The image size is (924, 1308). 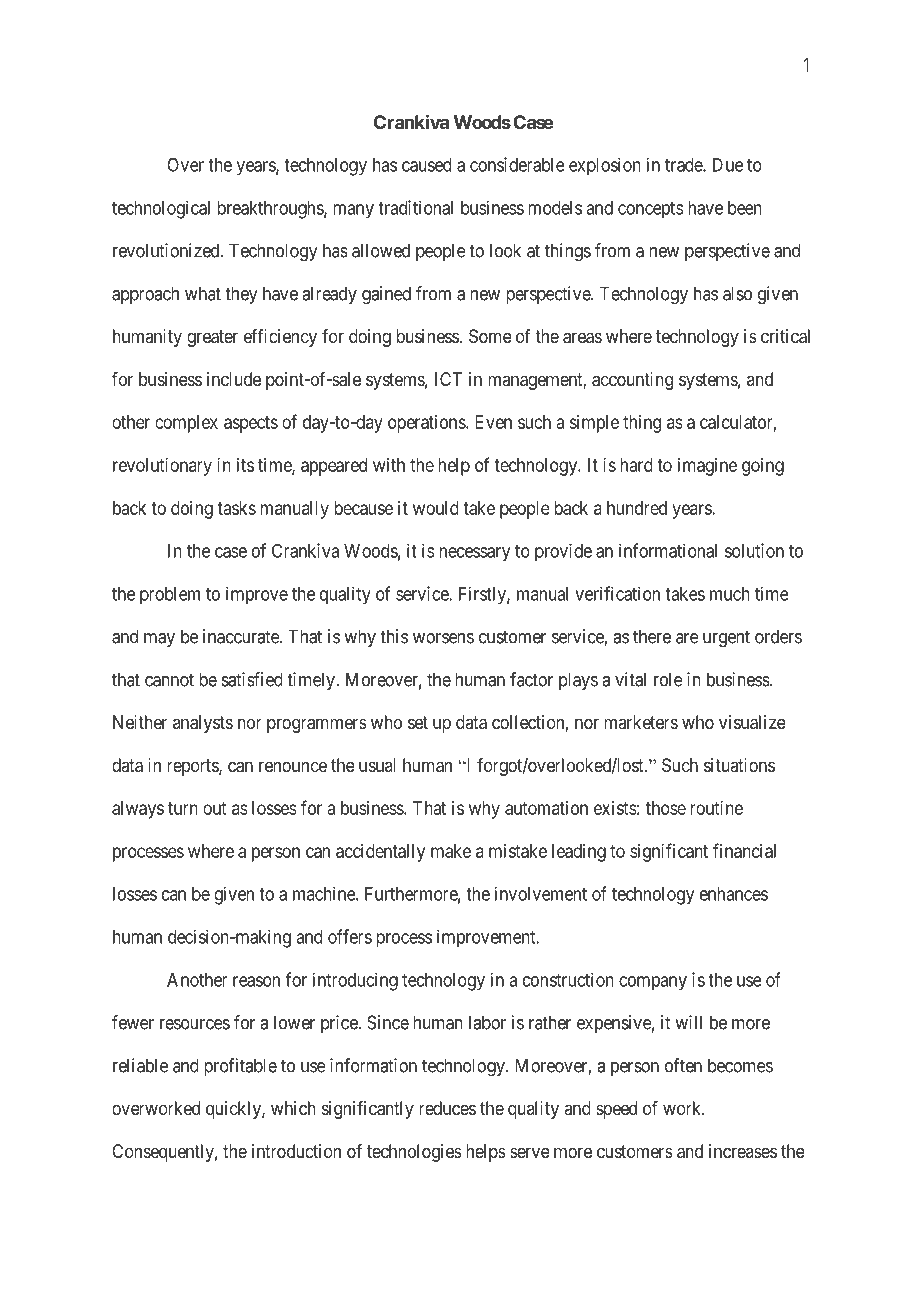 What do you see at coordinates (183, 808) in the document?
I see `turn` at bounding box center [183, 808].
